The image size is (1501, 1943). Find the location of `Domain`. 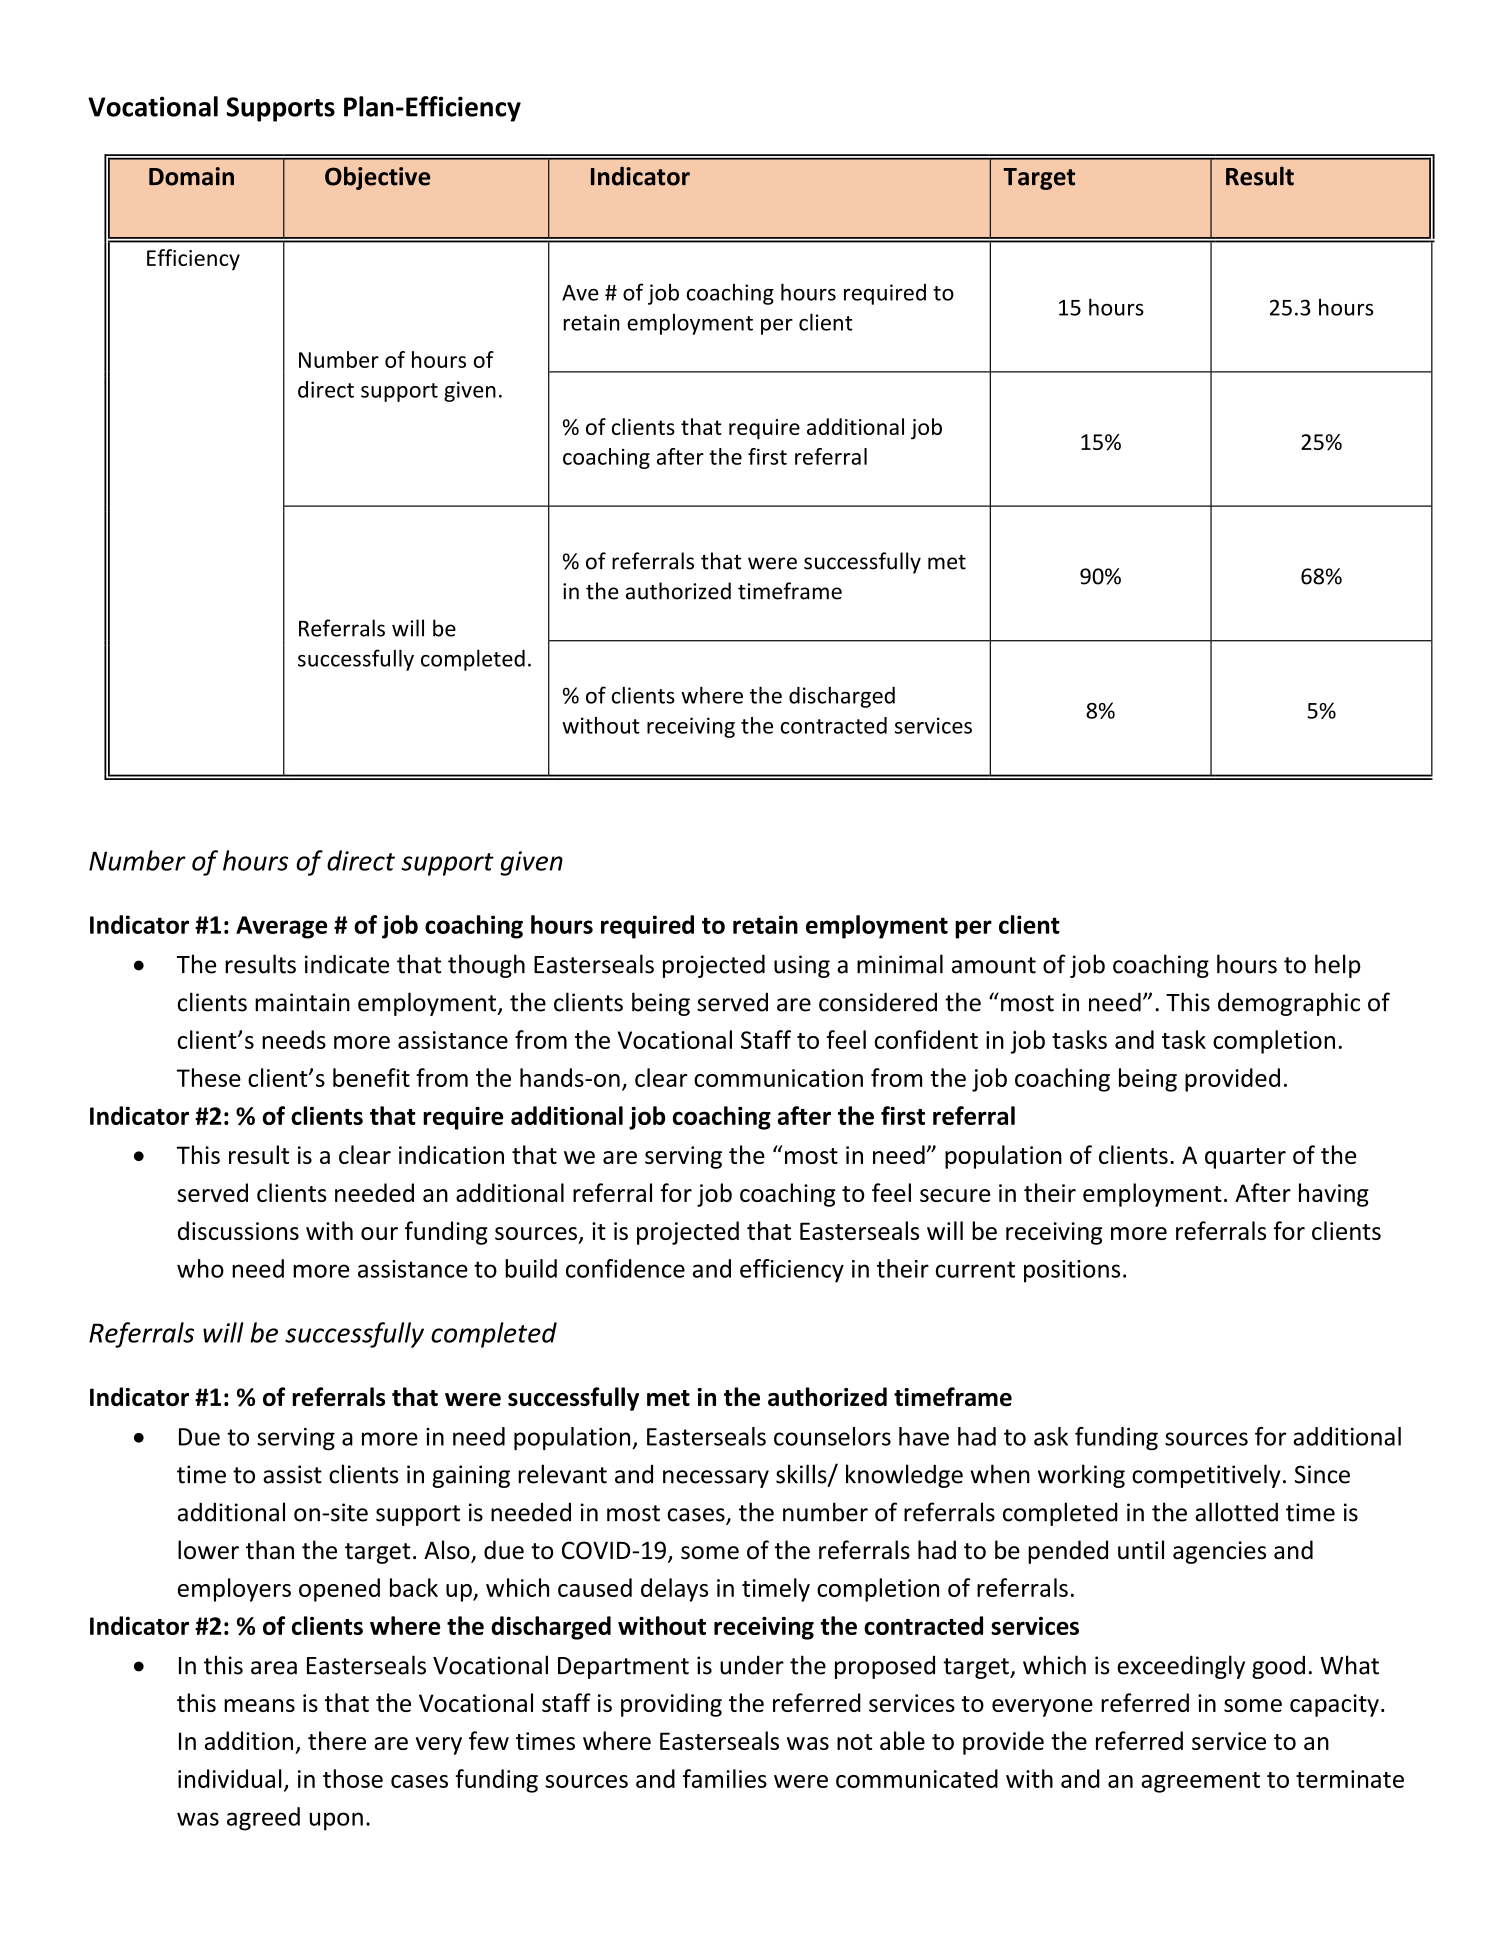

Domain is located at coordinates (191, 176).
